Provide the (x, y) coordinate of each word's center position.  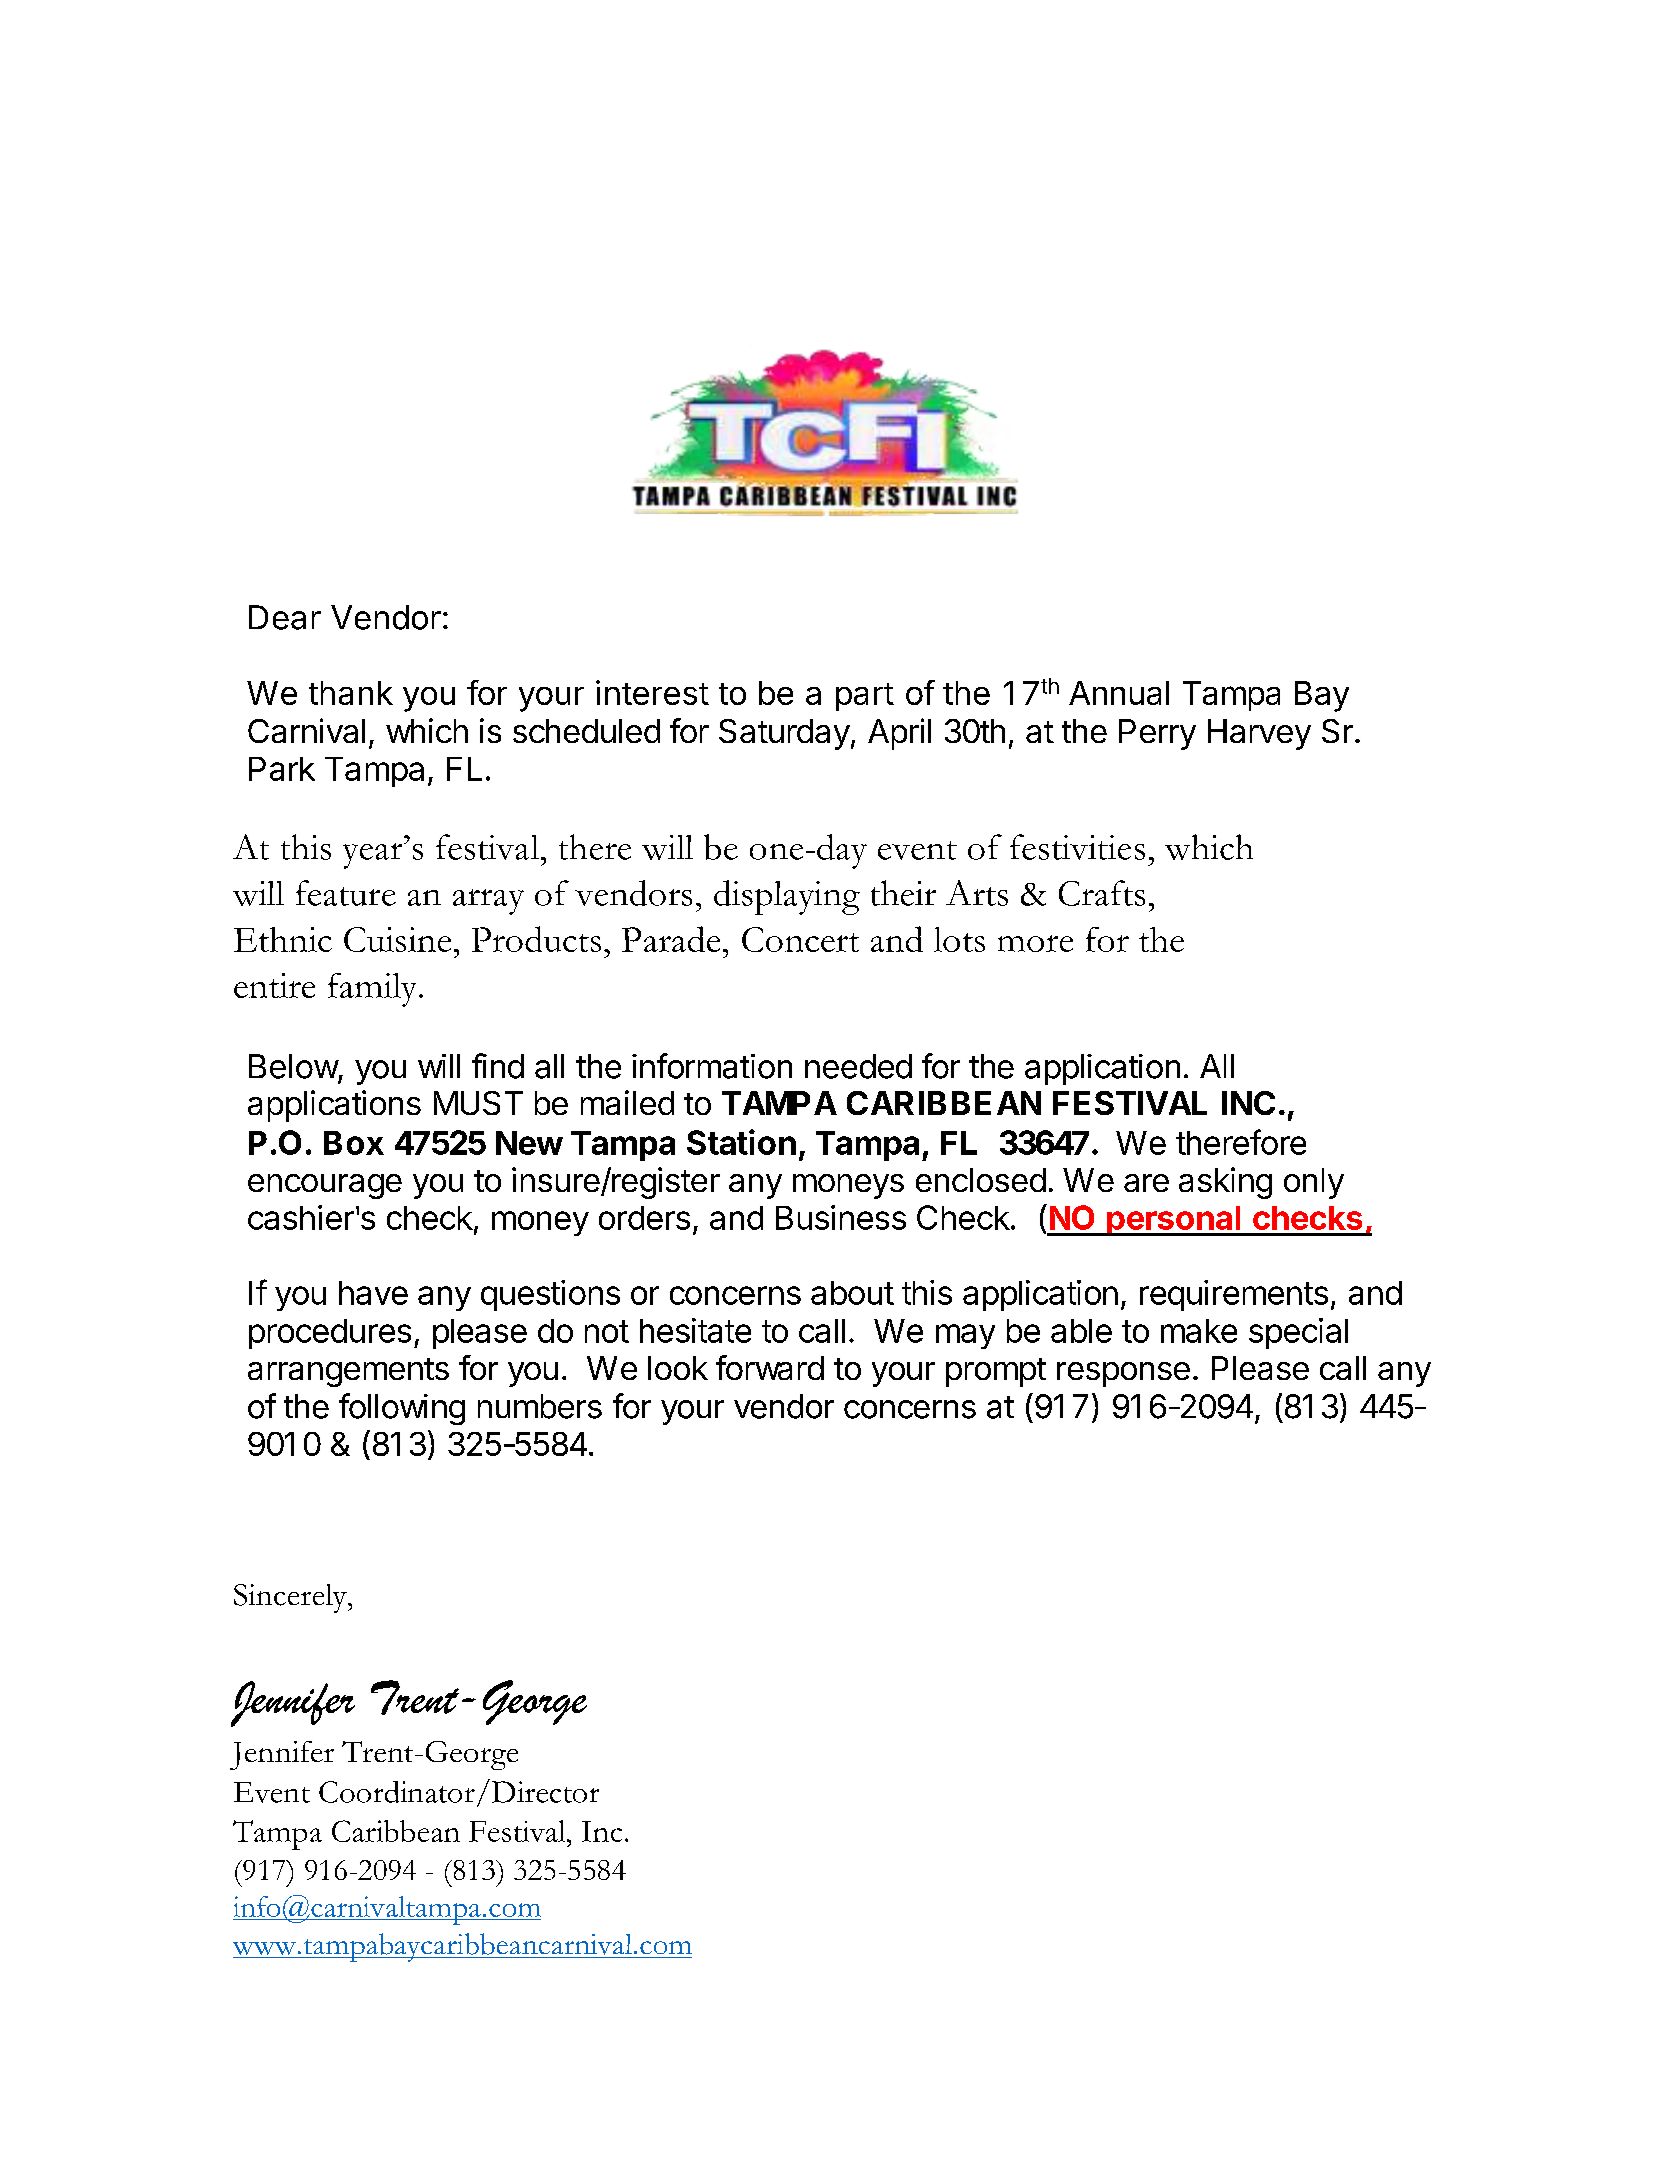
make (1199, 1331)
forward (770, 1367)
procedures (330, 1334)
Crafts (1102, 893)
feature (346, 893)
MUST (478, 1103)
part (865, 697)
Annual (1119, 693)
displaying (787, 897)
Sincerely (291, 1598)
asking (1225, 1183)
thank (351, 693)
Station (741, 1142)
